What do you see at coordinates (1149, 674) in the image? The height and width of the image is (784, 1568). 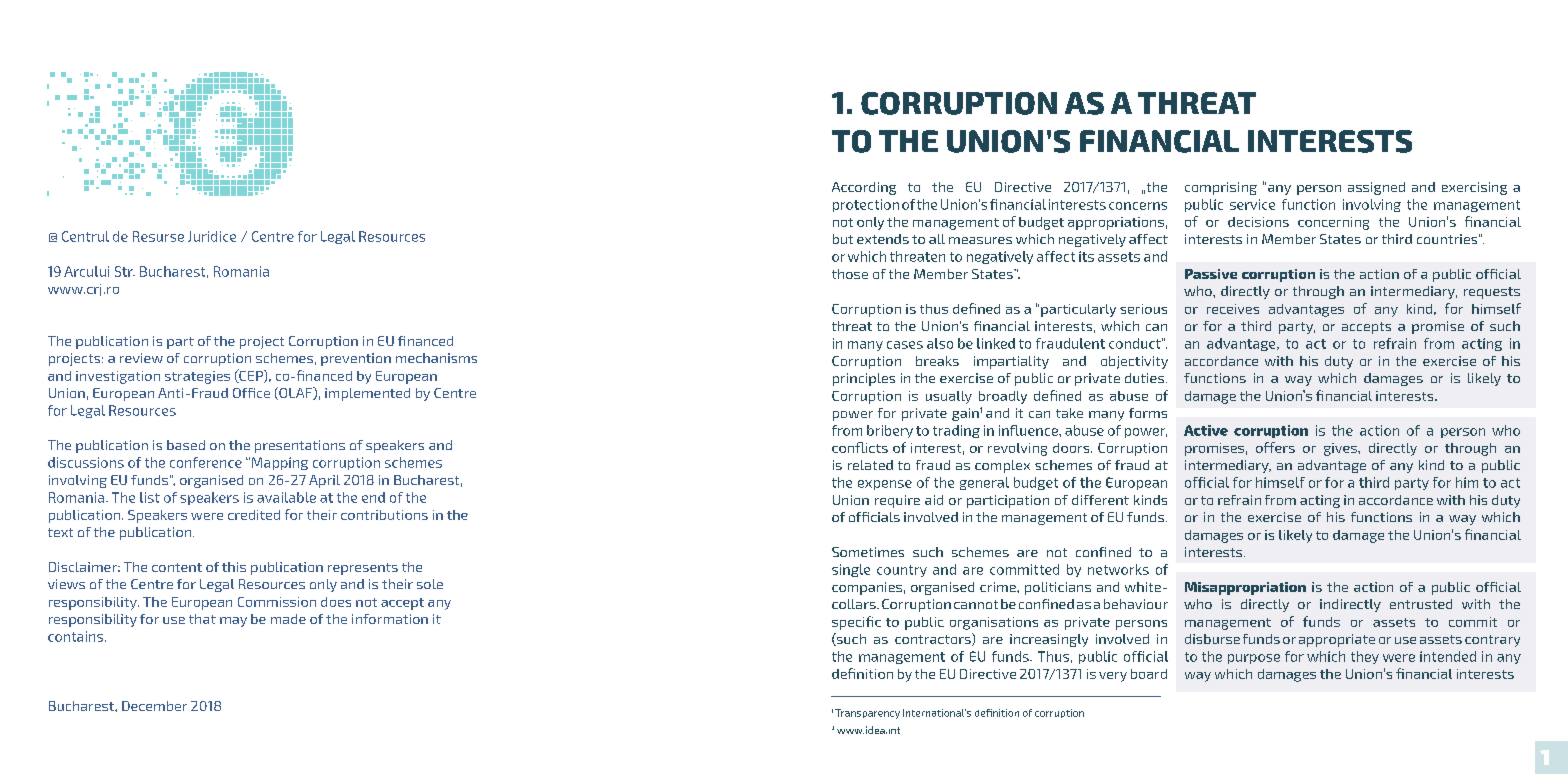 I see `board` at bounding box center [1149, 674].
